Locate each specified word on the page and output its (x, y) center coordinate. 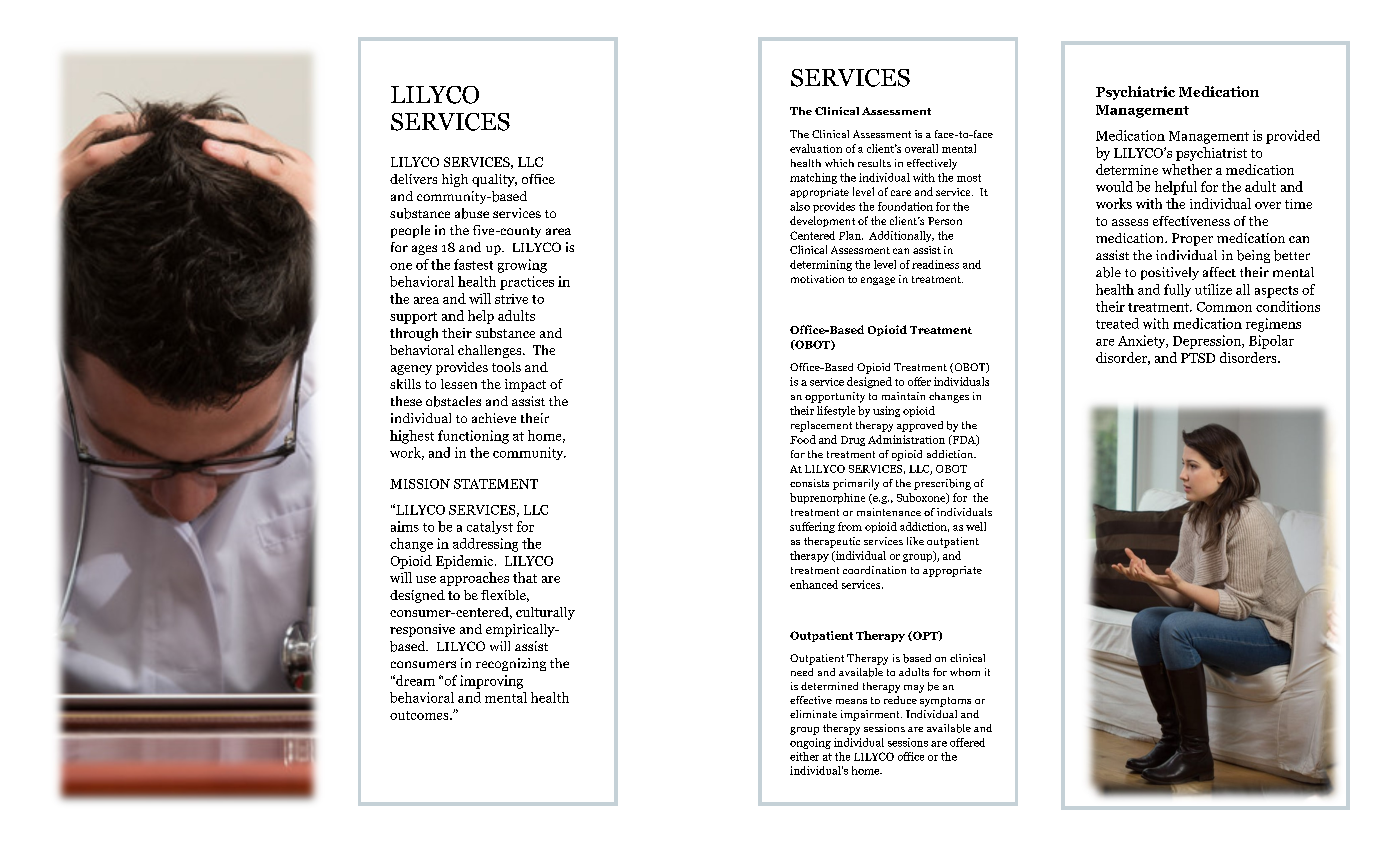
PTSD (1198, 358)
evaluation (816, 148)
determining (821, 265)
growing (522, 266)
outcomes (420, 715)
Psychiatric (1135, 93)
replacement (821, 426)
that (525, 577)
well (976, 526)
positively (1170, 273)
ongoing (810, 743)
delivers (413, 179)
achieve (494, 418)
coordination (874, 570)
